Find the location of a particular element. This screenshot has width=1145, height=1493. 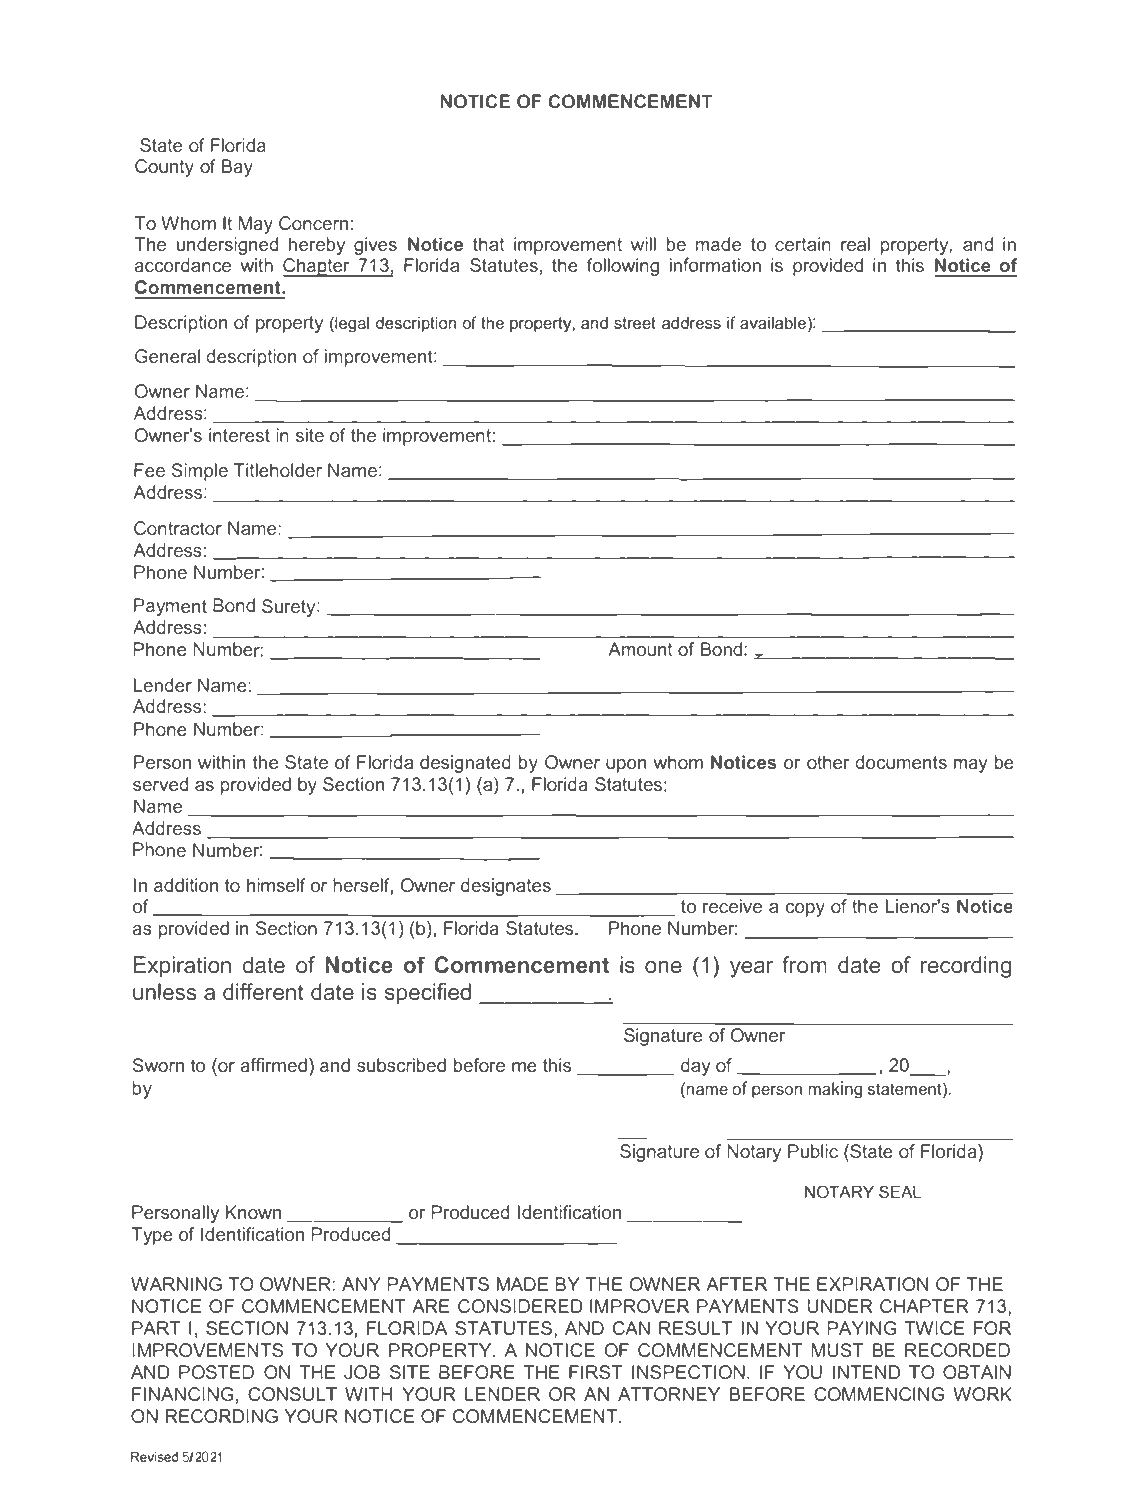

Bay is located at coordinates (237, 168).
